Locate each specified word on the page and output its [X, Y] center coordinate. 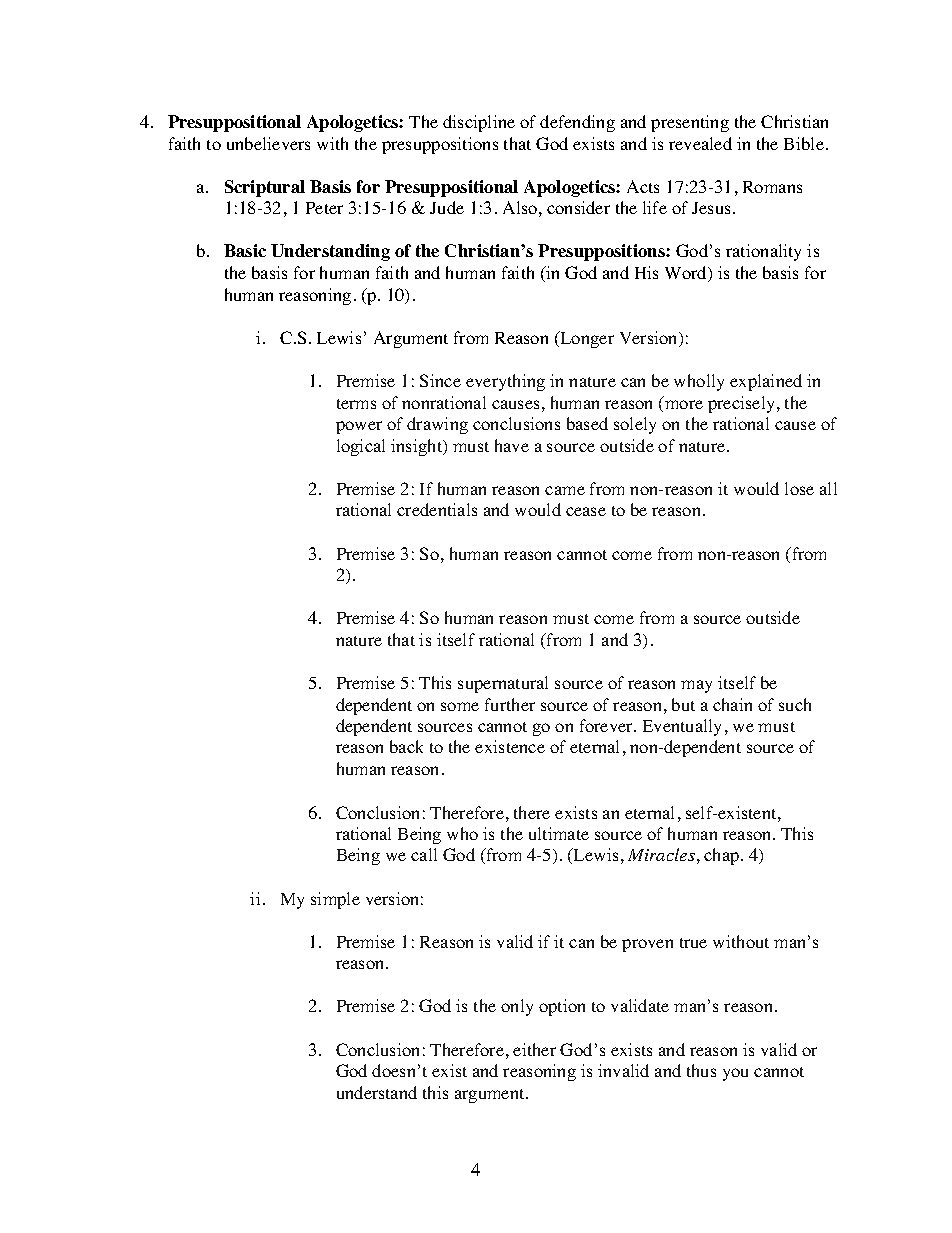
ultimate [559, 833]
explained [766, 382]
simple [335, 900]
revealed [700, 143]
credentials [437, 509]
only [517, 1007]
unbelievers [268, 143]
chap [723, 856]
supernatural [503, 684]
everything [505, 382]
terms [356, 404]
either [534, 1049]
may [696, 686]
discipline [479, 123]
